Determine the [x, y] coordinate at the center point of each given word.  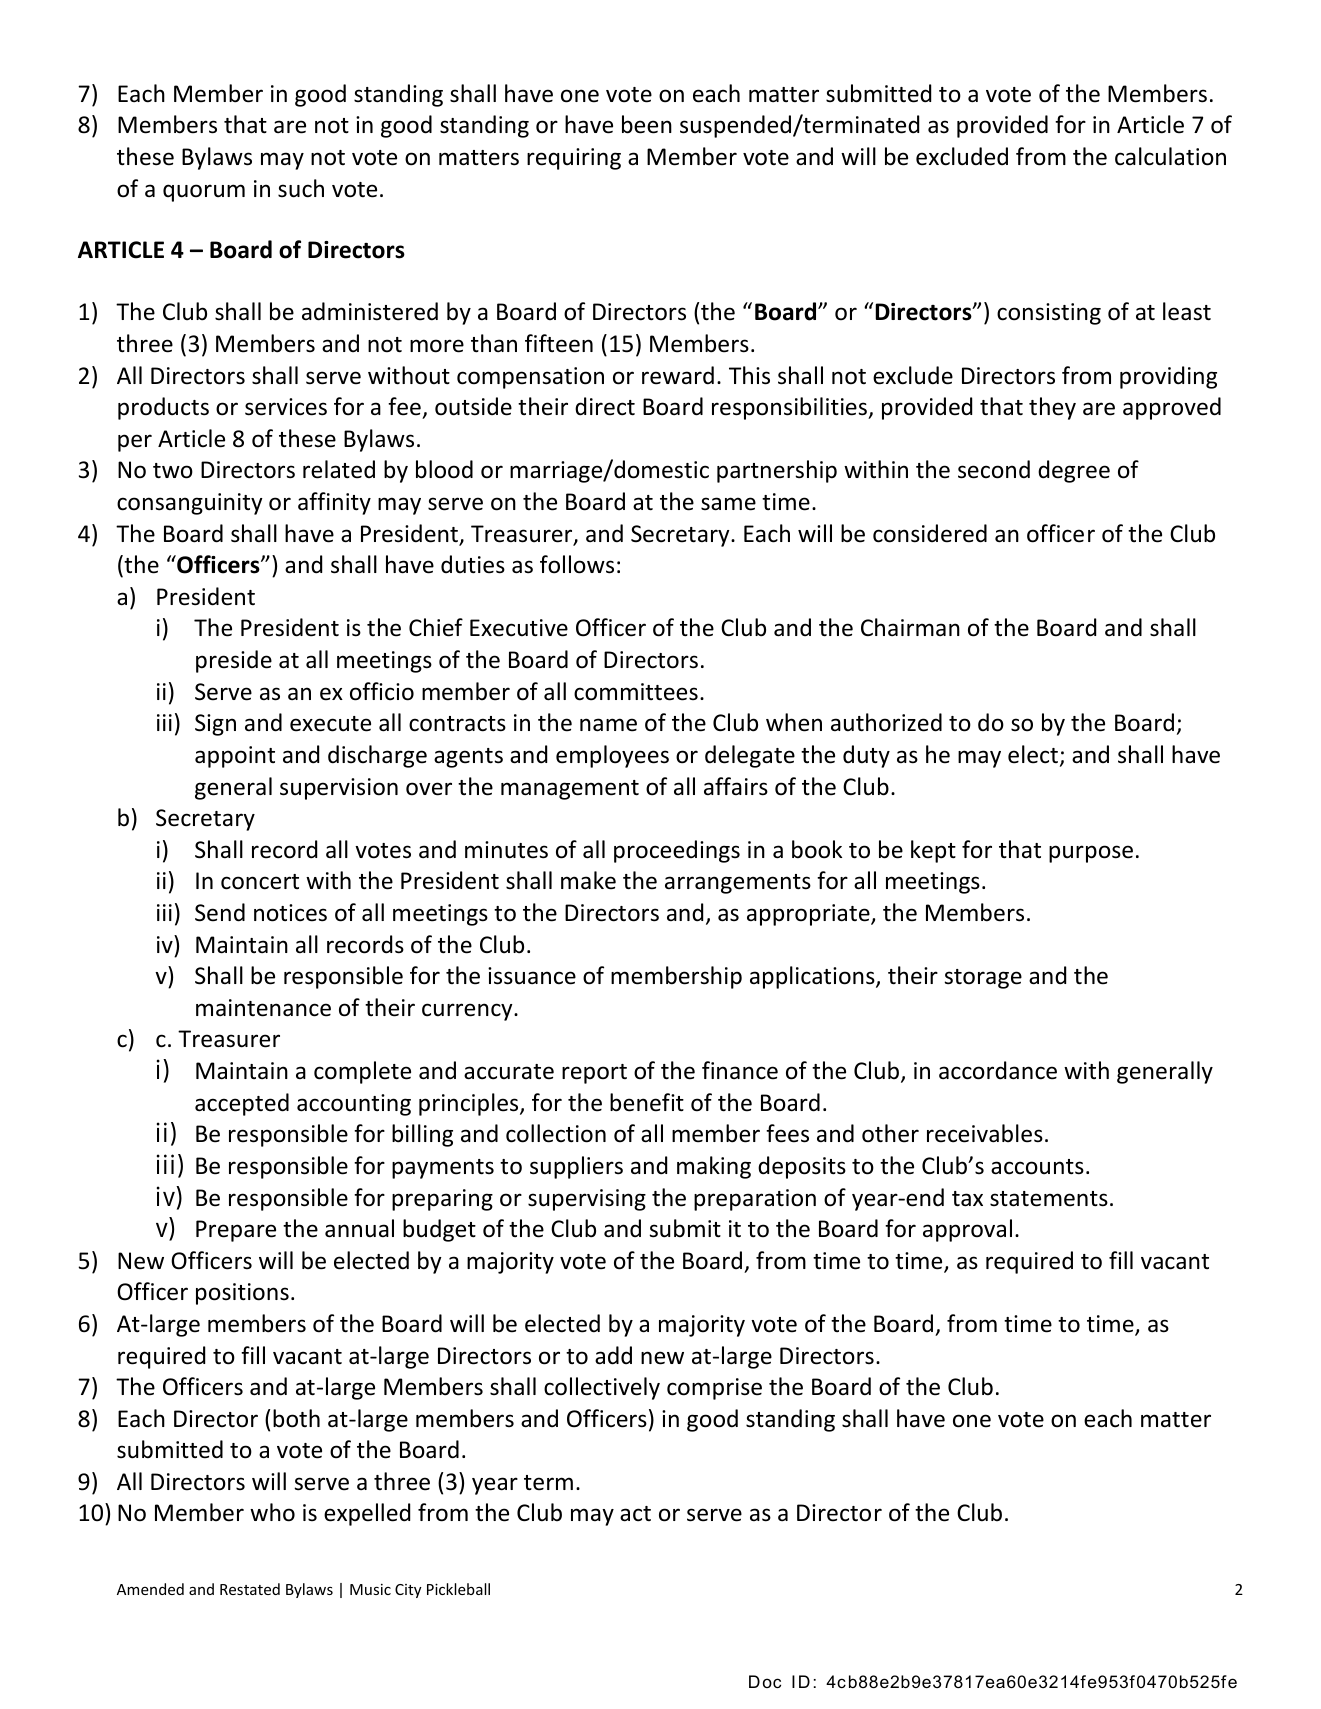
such [301, 188]
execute [330, 724]
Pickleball [458, 1589]
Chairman [910, 627]
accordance [998, 1070]
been [647, 124]
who [272, 1512]
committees [636, 692]
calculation [1170, 156]
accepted [242, 1104]
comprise [714, 1389]
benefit [647, 1102]
